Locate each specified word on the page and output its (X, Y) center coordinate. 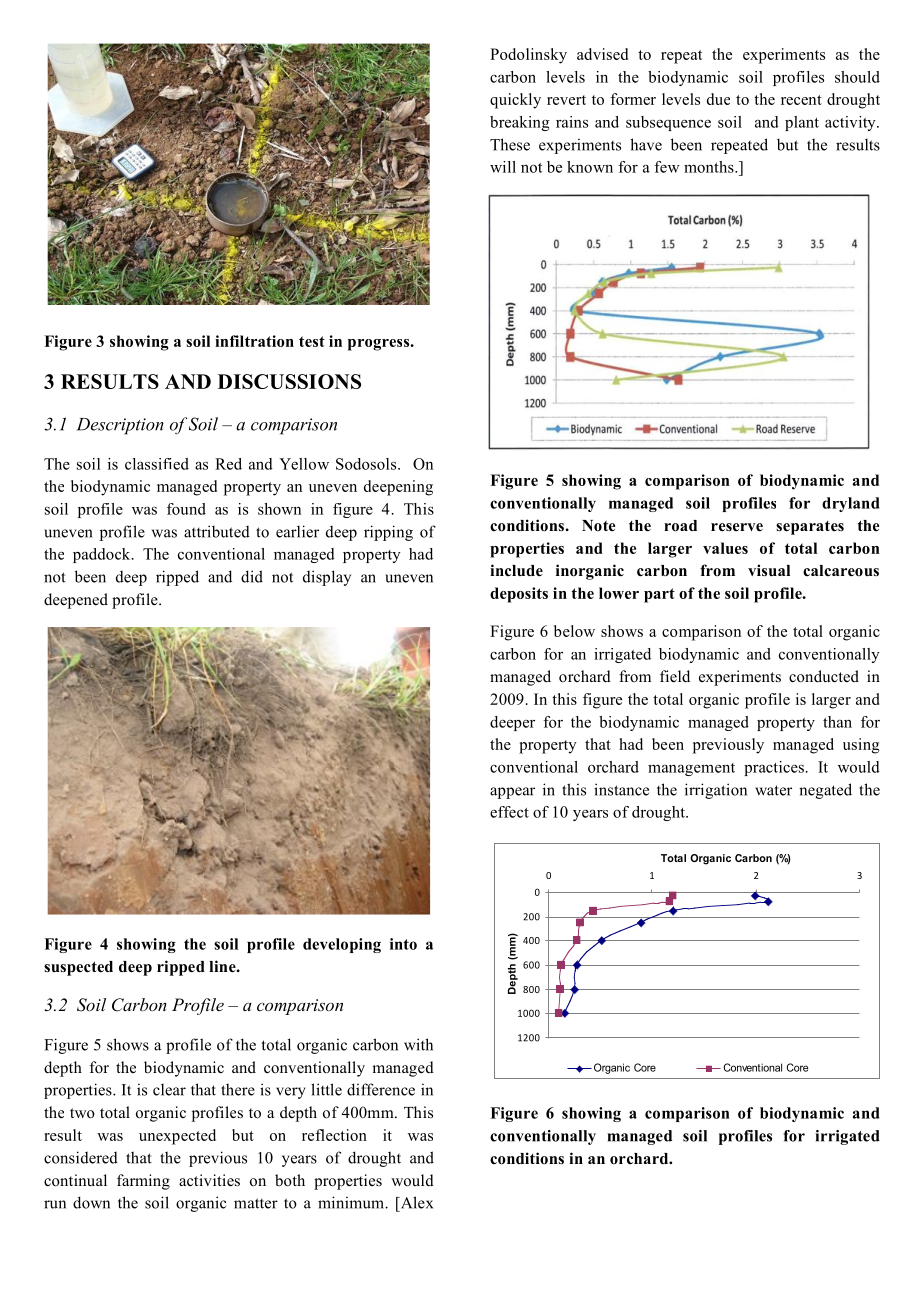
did (252, 576)
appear (512, 793)
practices (775, 768)
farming (143, 1182)
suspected (78, 968)
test (312, 341)
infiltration (254, 341)
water (773, 790)
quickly (515, 101)
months (710, 167)
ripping (388, 533)
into (403, 944)
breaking (520, 123)
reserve (737, 527)
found (186, 509)
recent (801, 100)
